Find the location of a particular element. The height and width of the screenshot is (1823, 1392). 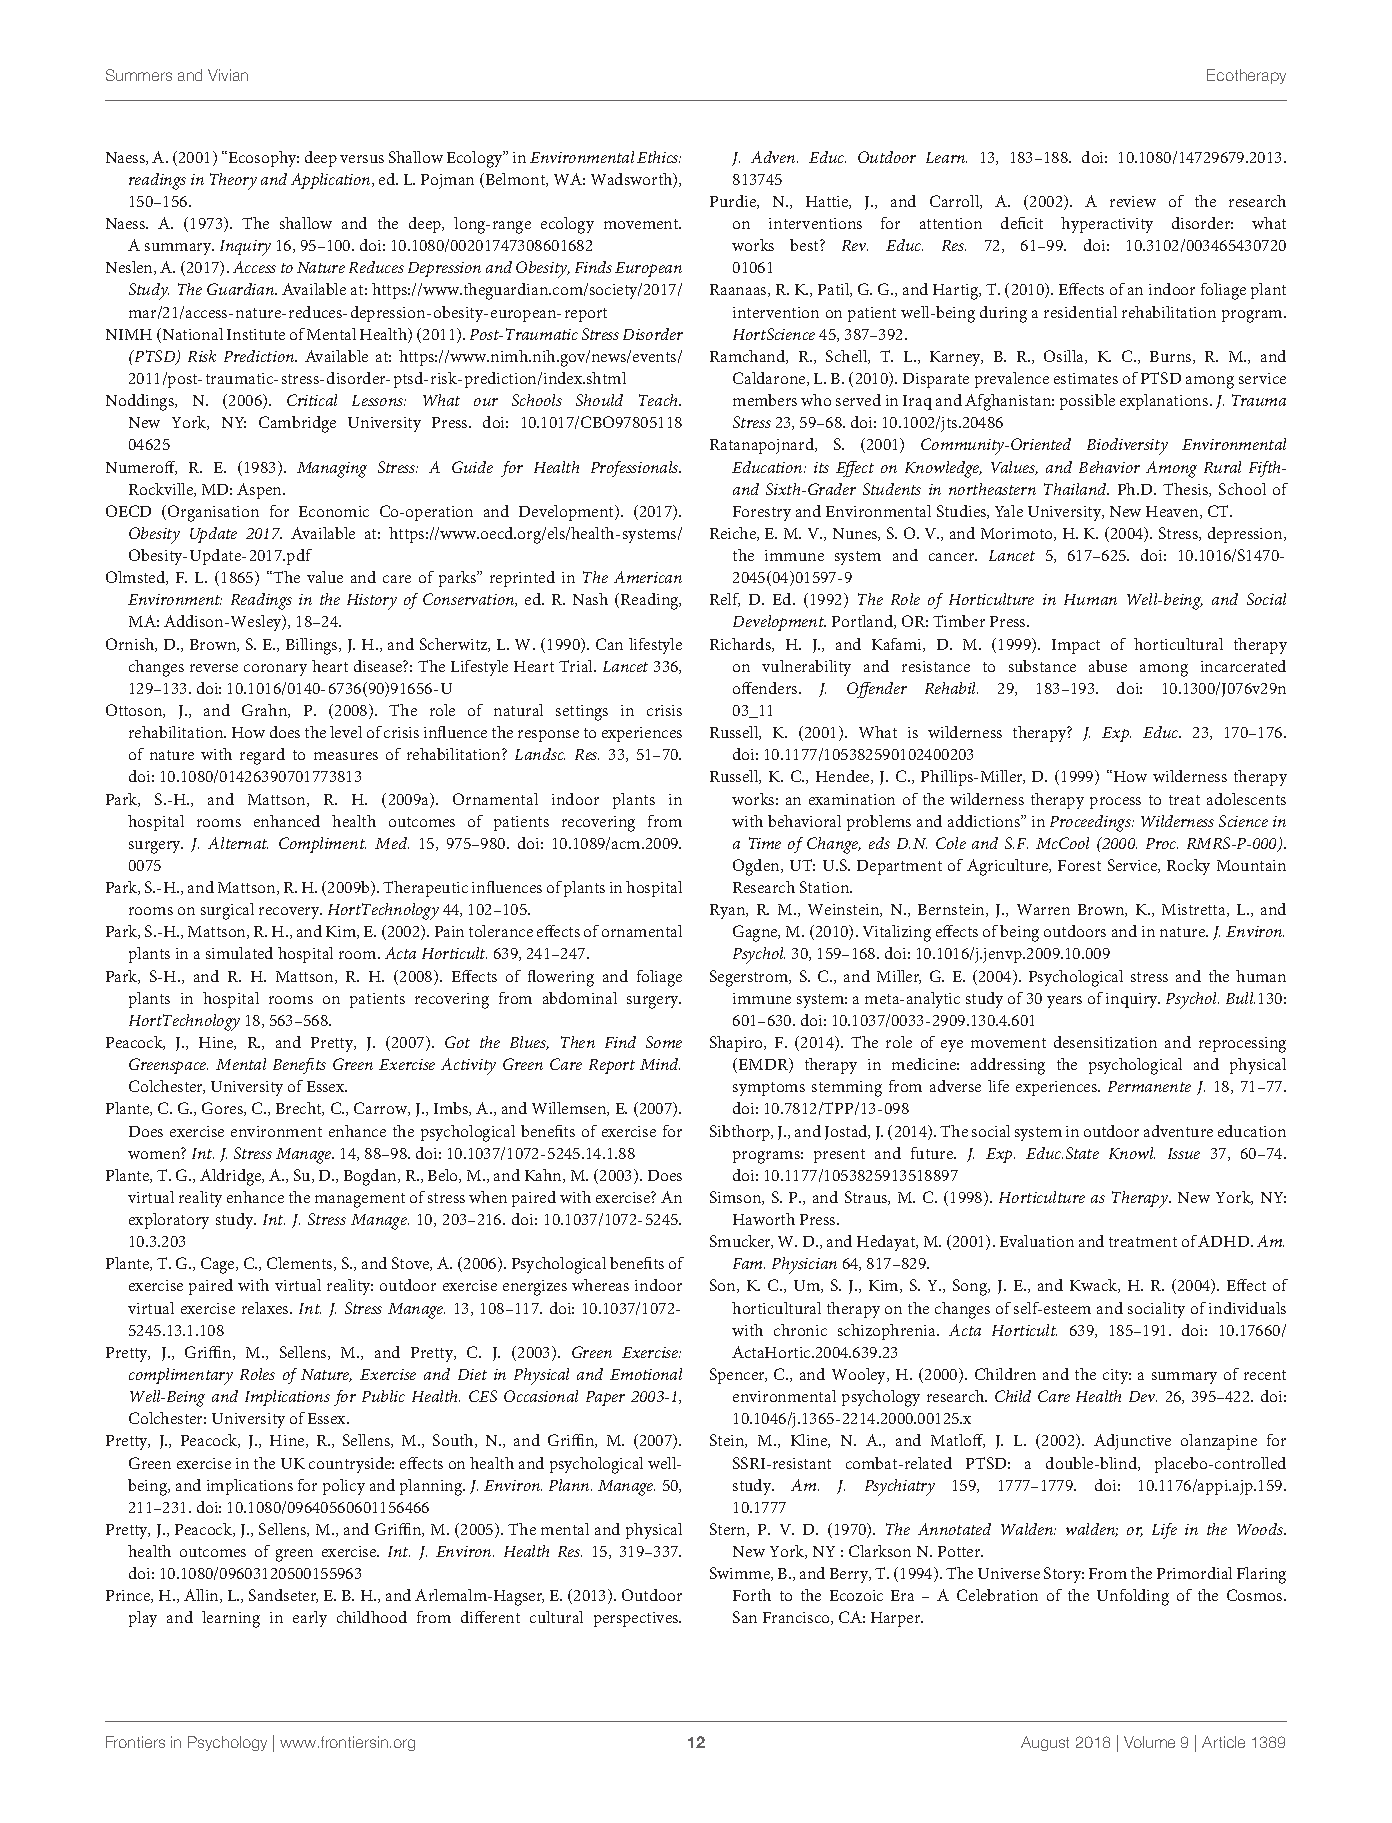

Ryan is located at coordinates (729, 911).
